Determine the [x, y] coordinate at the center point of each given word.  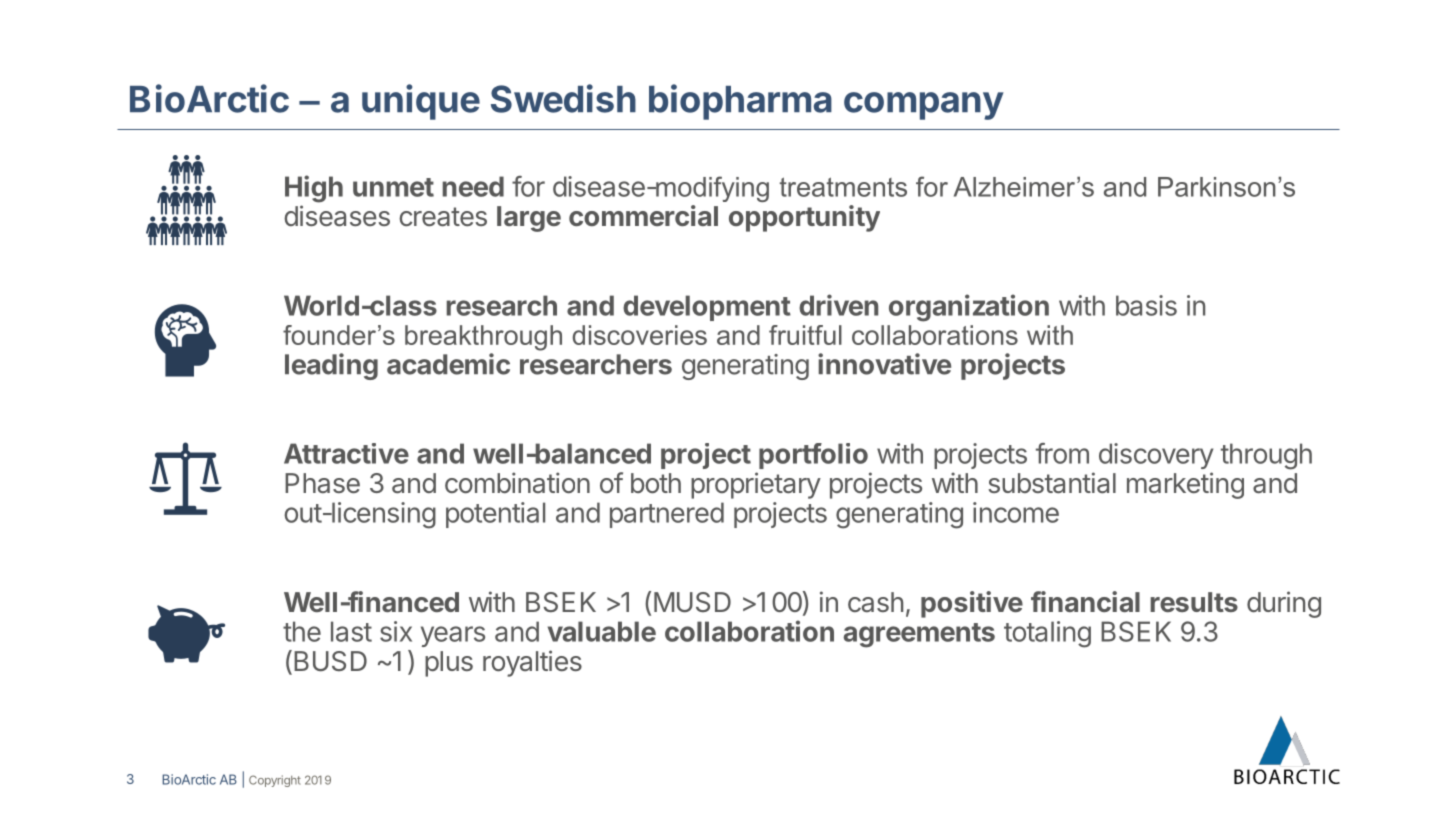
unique [421, 102]
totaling [1047, 634]
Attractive [346, 453]
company [924, 106]
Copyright [275, 781]
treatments [843, 187]
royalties [532, 663]
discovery [1156, 456]
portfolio [813, 456]
